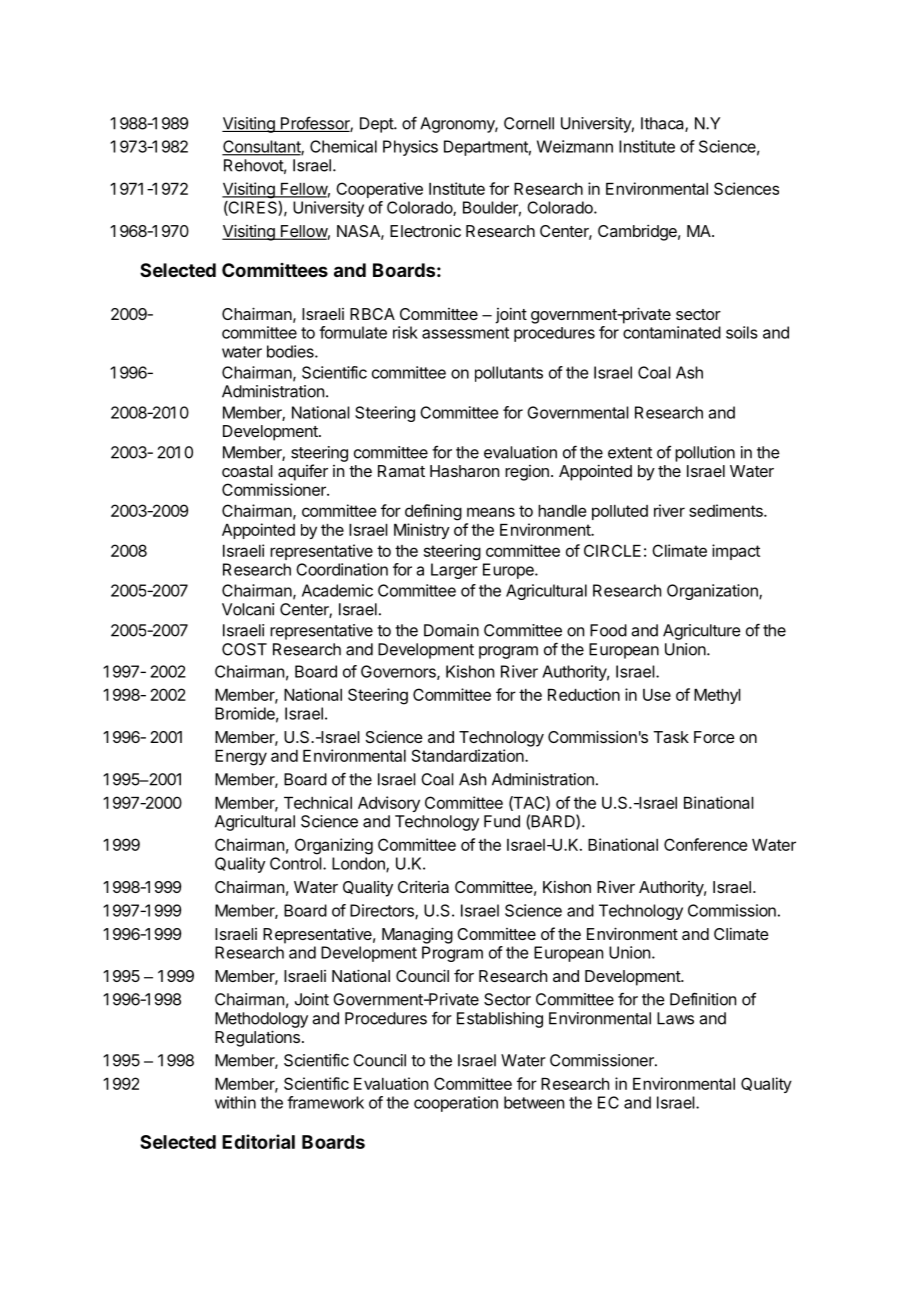 This page has width=924, height=1308. Describe the element at coordinates (456, 1104) in the page. I see `cooperation` at that location.
